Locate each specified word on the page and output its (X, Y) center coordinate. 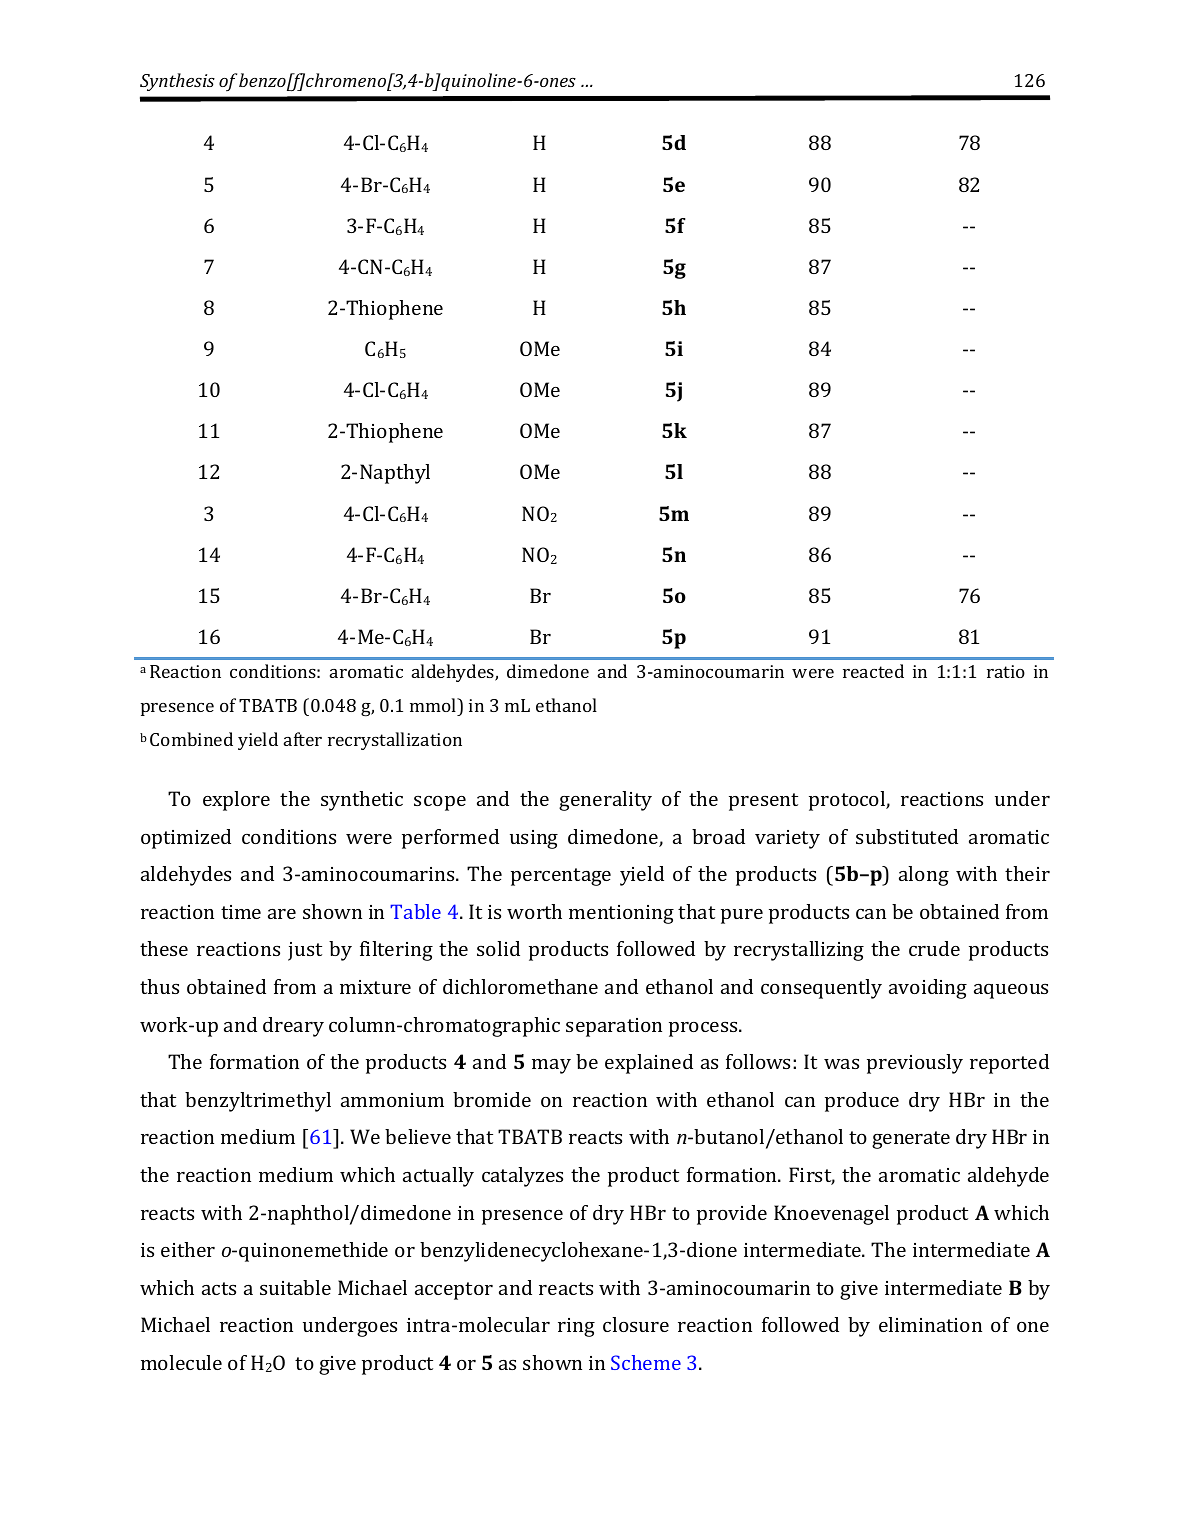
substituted (907, 836)
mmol (434, 705)
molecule (181, 1362)
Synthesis (177, 82)
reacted (873, 671)
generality (605, 801)
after (303, 739)
